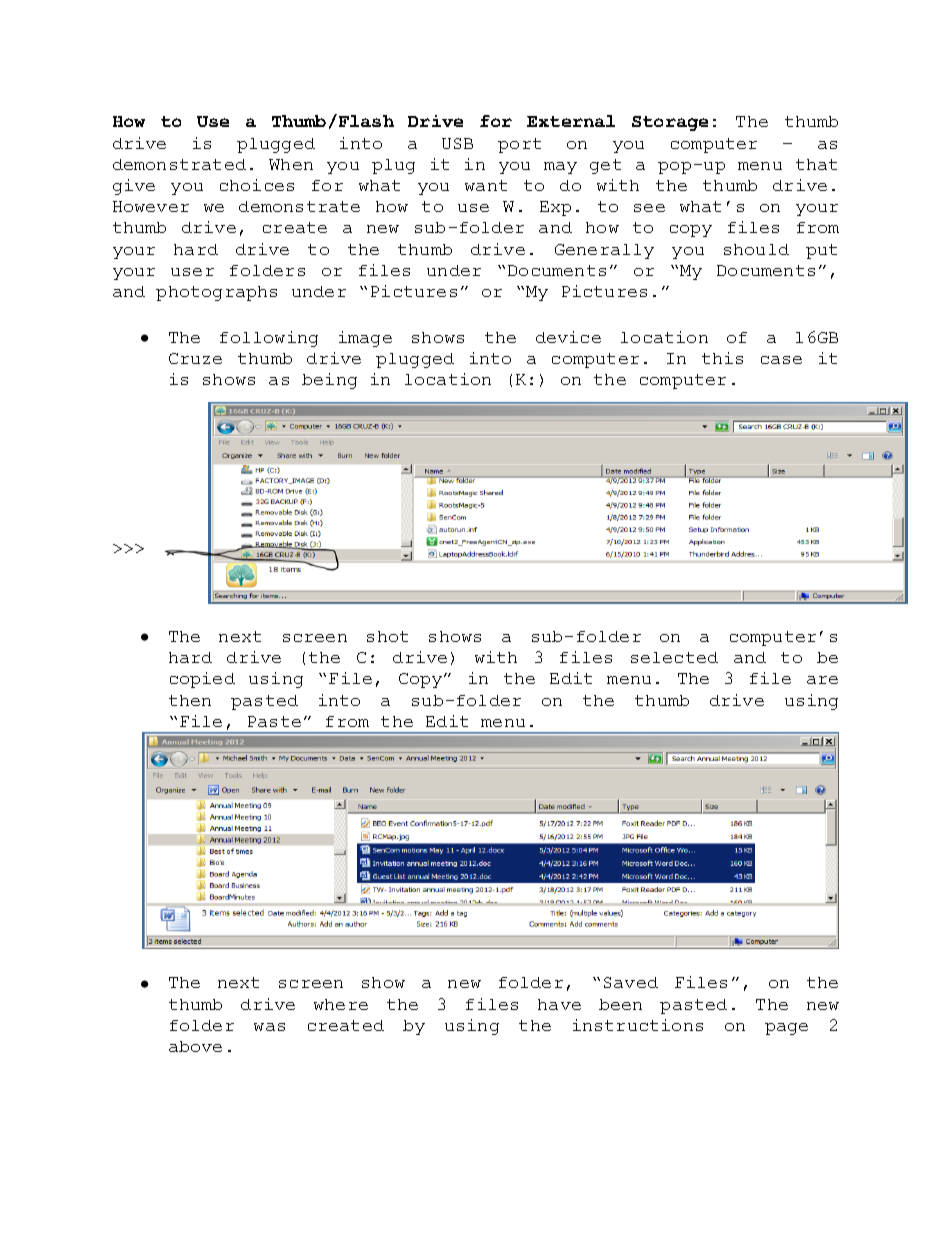  Describe the element at coordinates (329, 381) in the image. I see `being` at that location.
